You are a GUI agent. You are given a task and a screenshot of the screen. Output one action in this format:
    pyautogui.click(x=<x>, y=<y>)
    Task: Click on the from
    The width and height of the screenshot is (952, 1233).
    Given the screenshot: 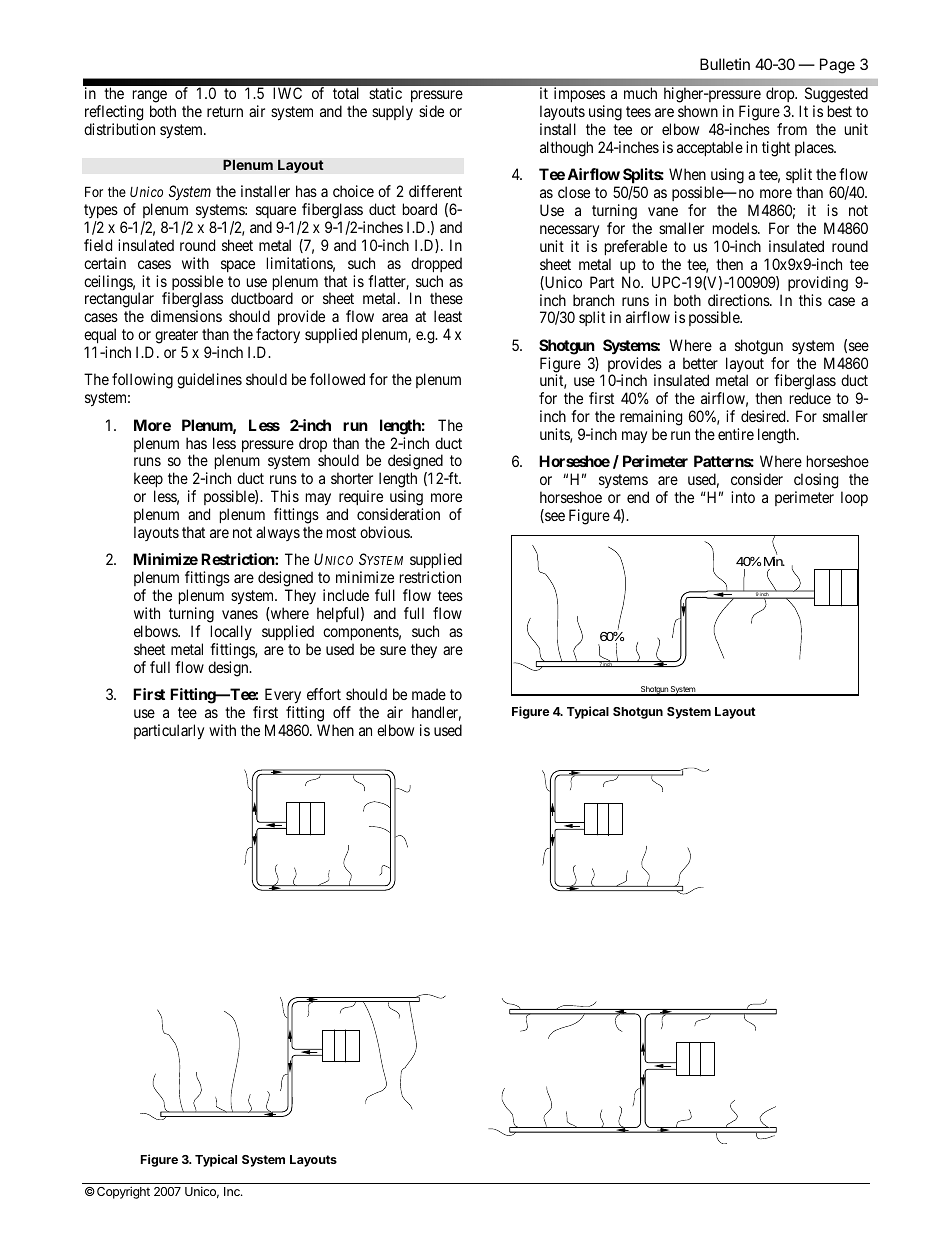 What is the action you would take?
    pyautogui.click(x=792, y=129)
